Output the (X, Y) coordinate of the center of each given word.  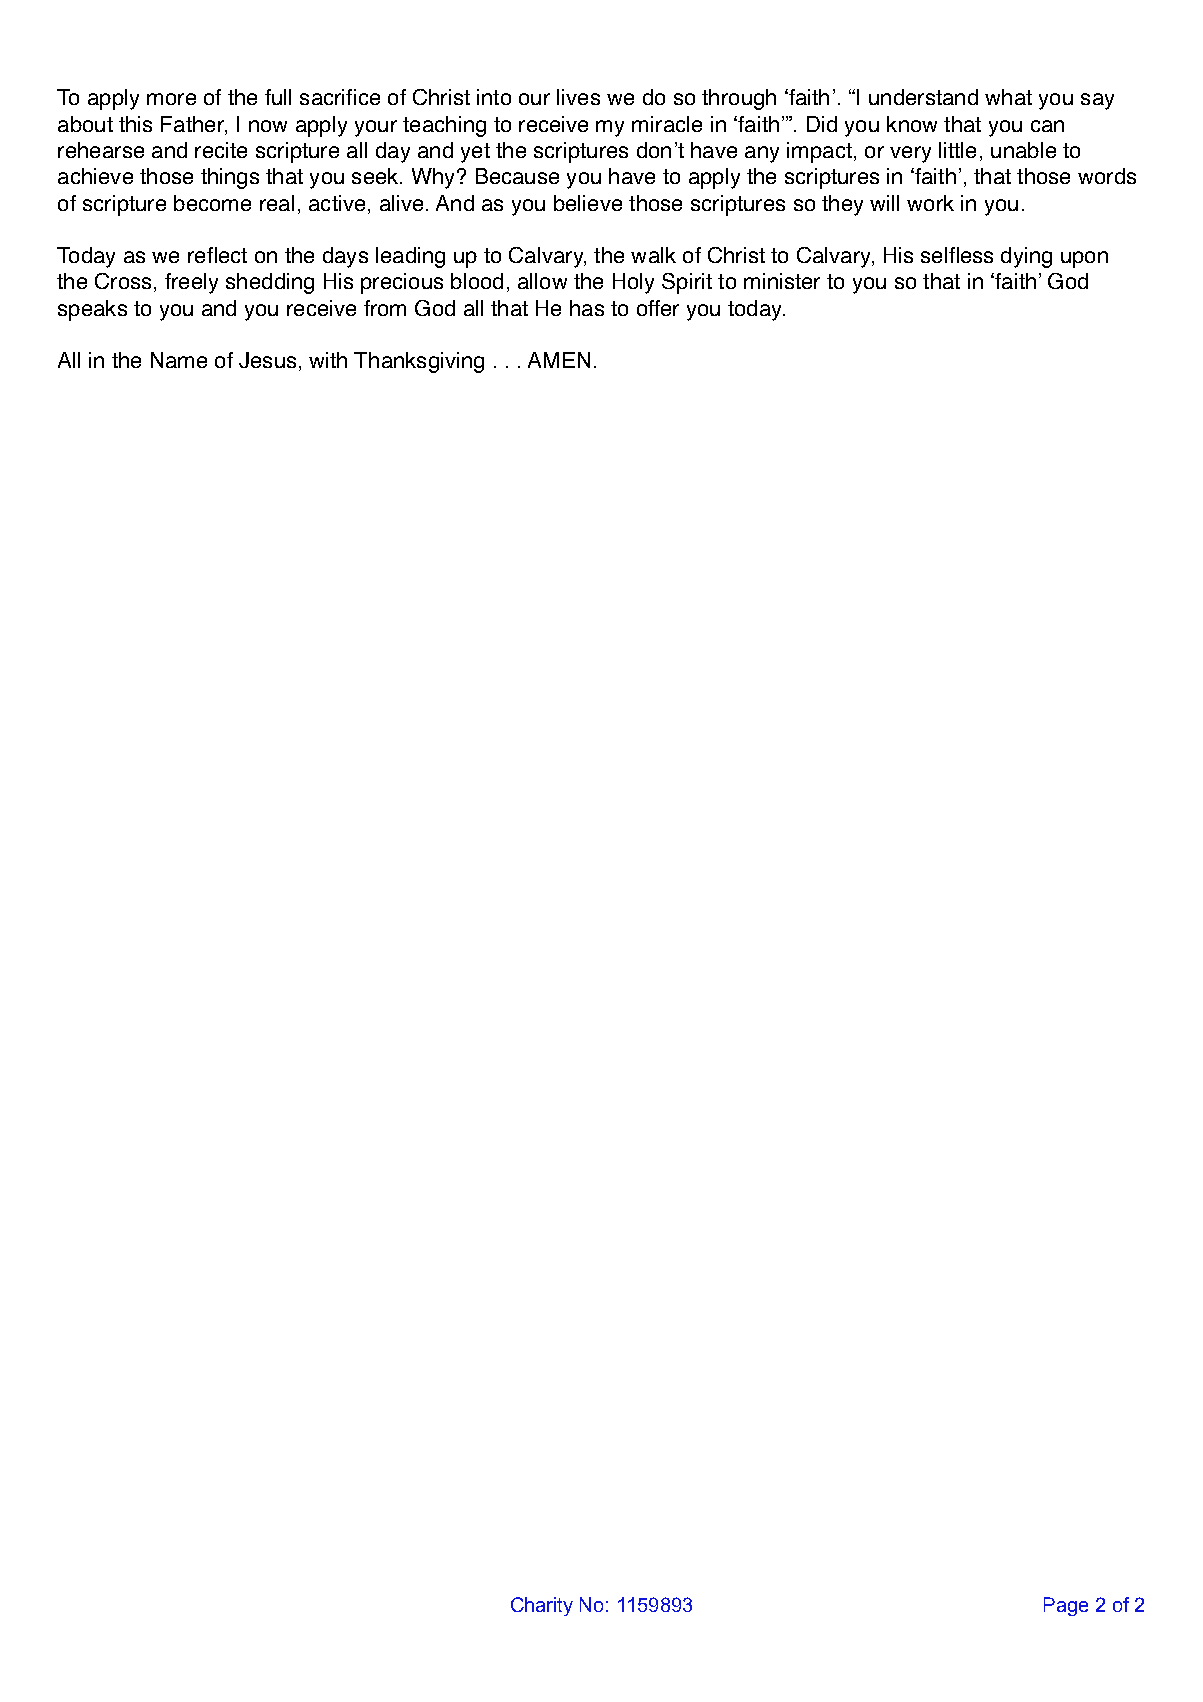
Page (1066, 1606)
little (957, 150)
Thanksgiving (419, 362)
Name (179, 360)
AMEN (559, 360)
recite (221, 150)
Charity (542, 1606)
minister (782, 281)
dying (1026, 257)
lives (578, 97)
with (328, 360)
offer (658, 308)
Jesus (267, 360)
